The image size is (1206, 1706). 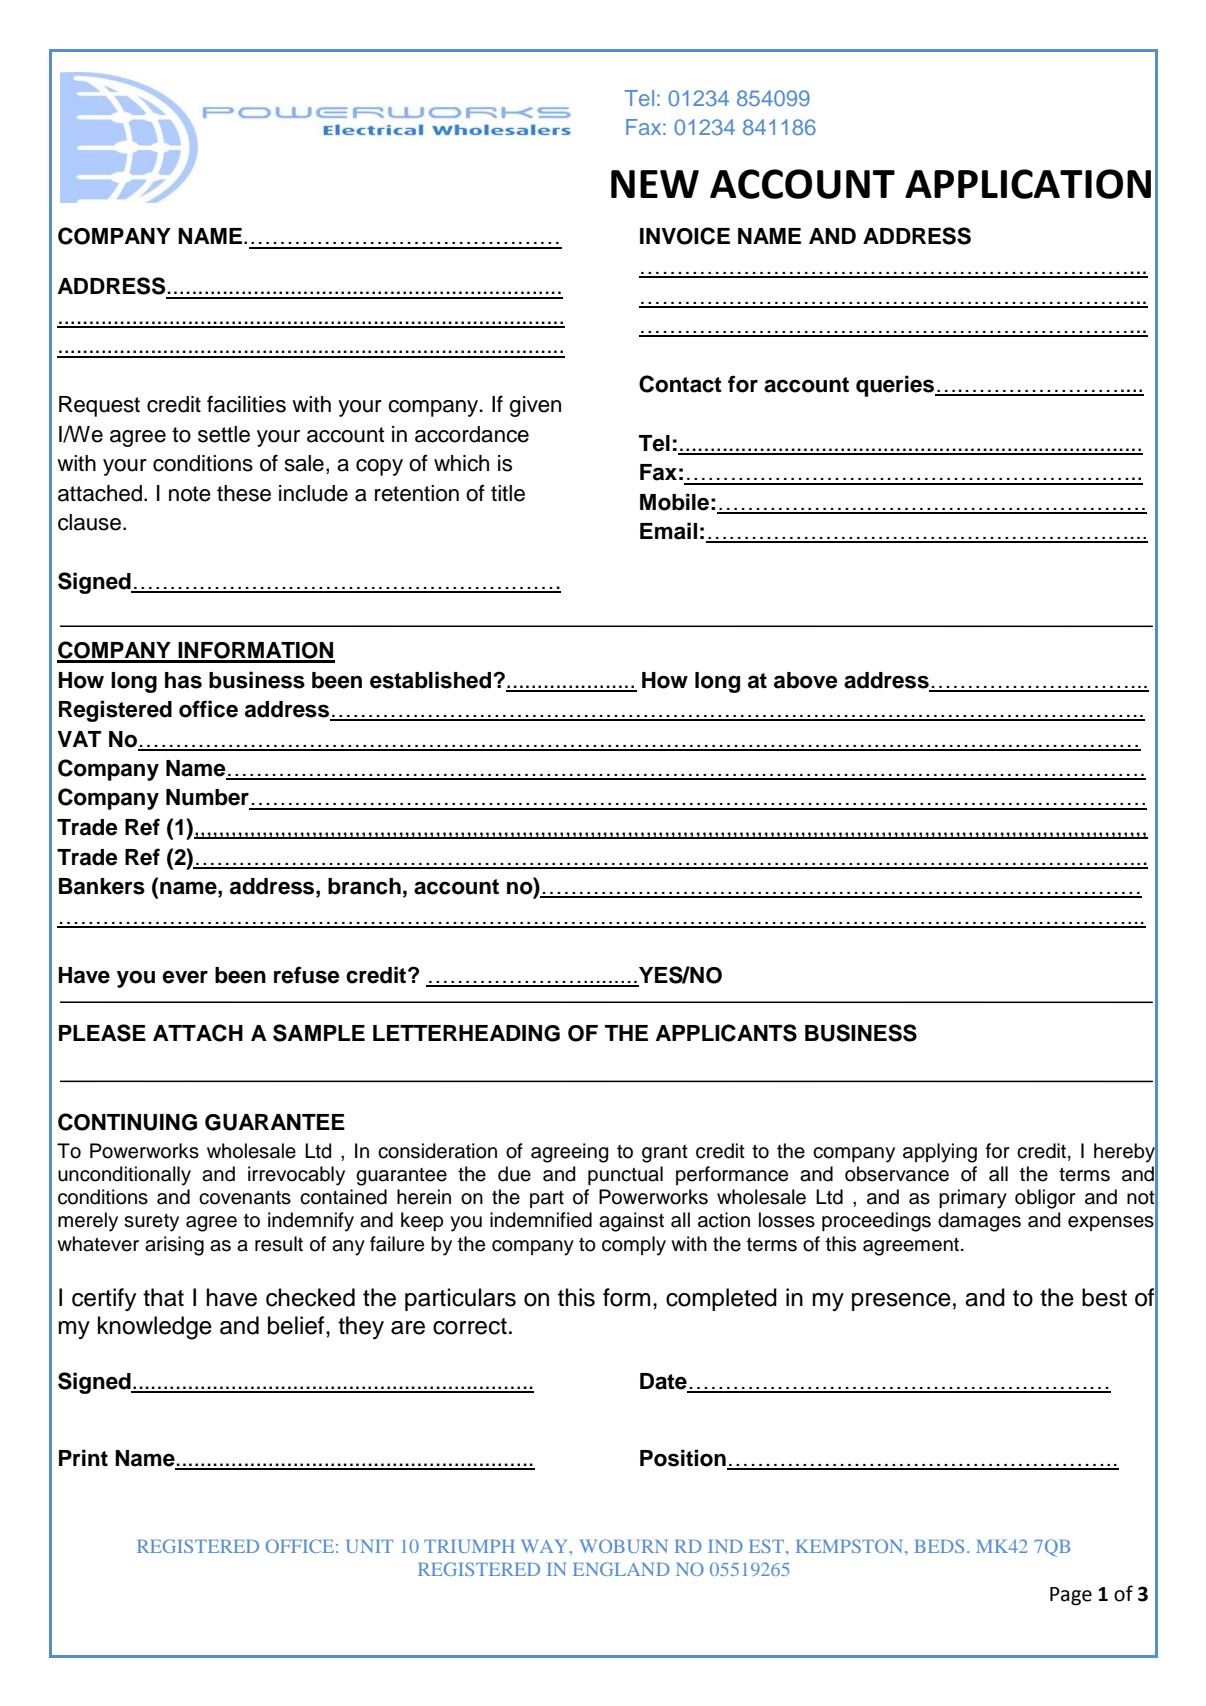 I want to click on APPLICATION, so click(x=1028, y=184).
